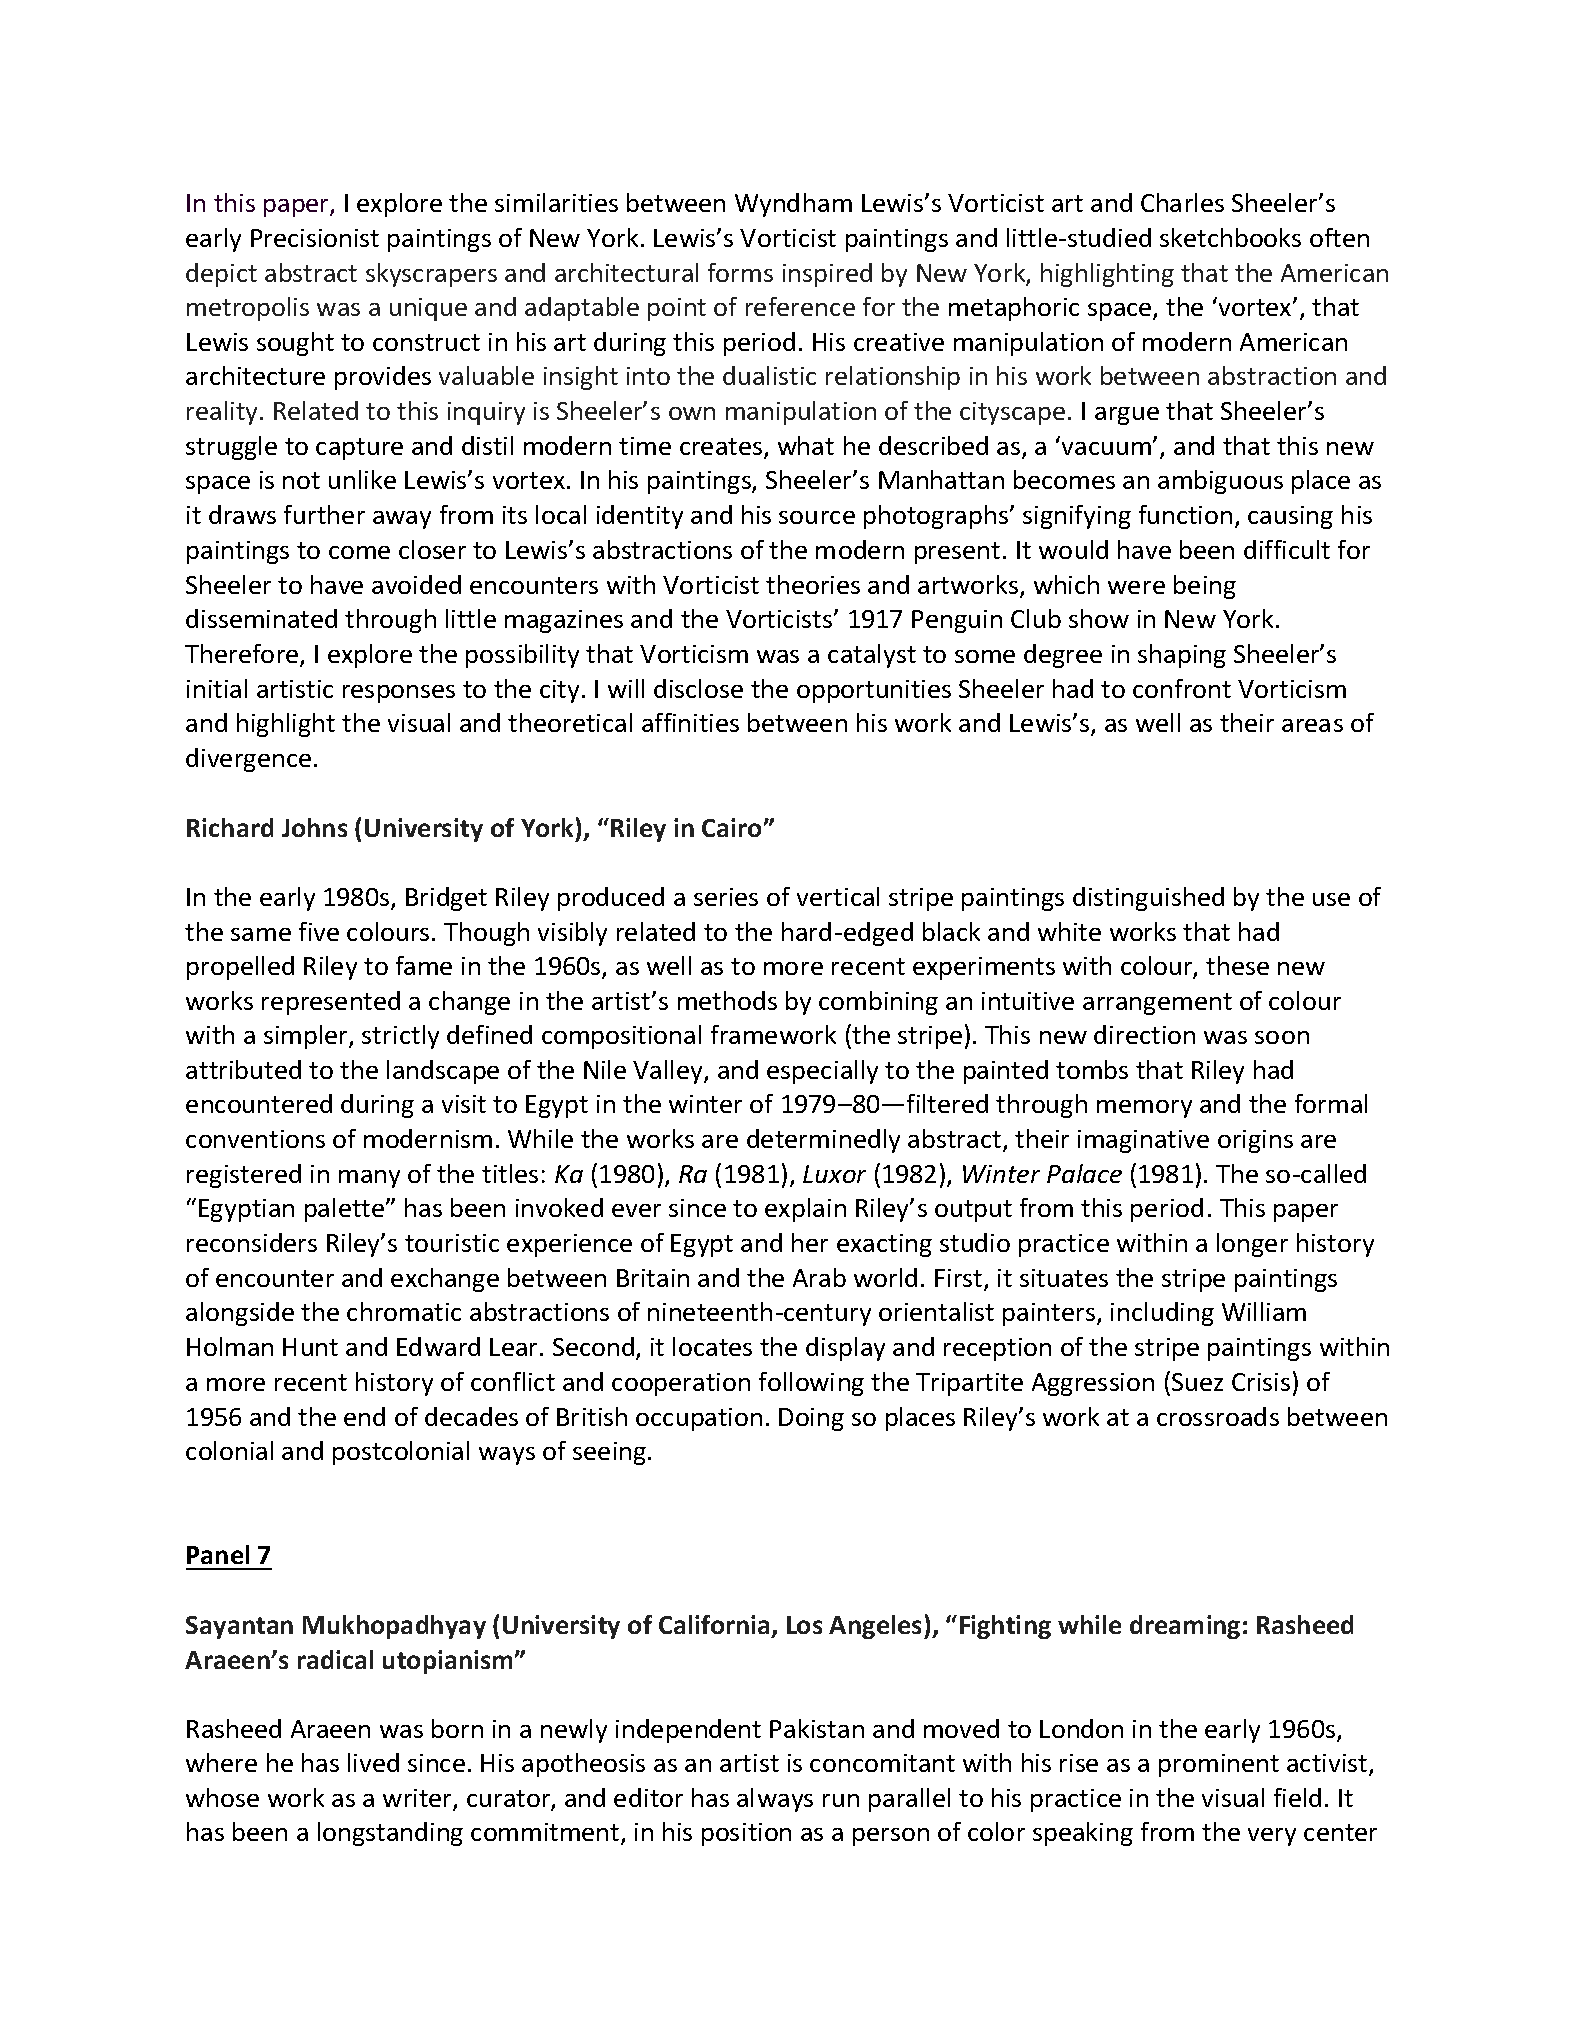  I want to click on crossroads, so click(1218, 1416).
